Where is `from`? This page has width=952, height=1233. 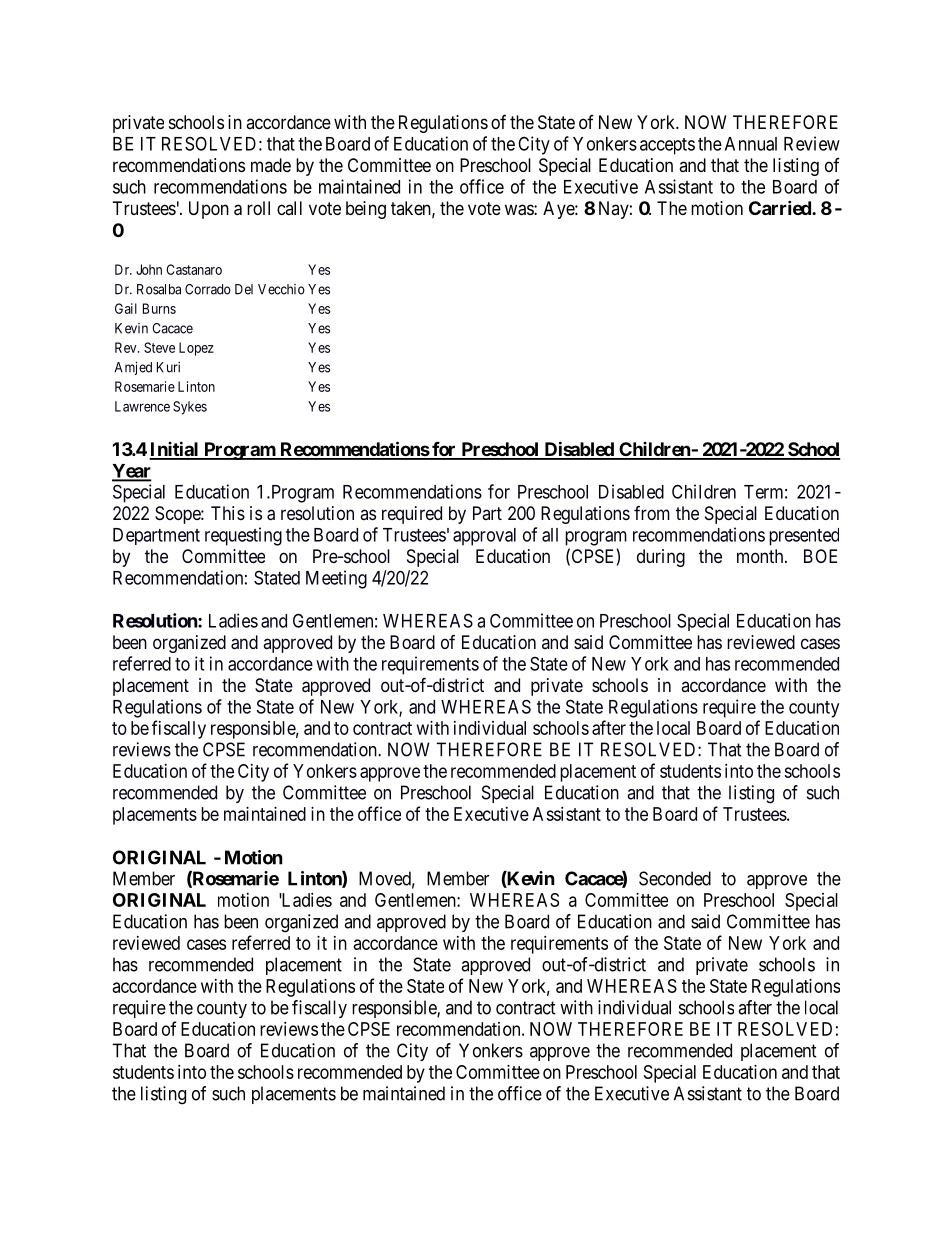
from is located at coordinates (652, 513).
